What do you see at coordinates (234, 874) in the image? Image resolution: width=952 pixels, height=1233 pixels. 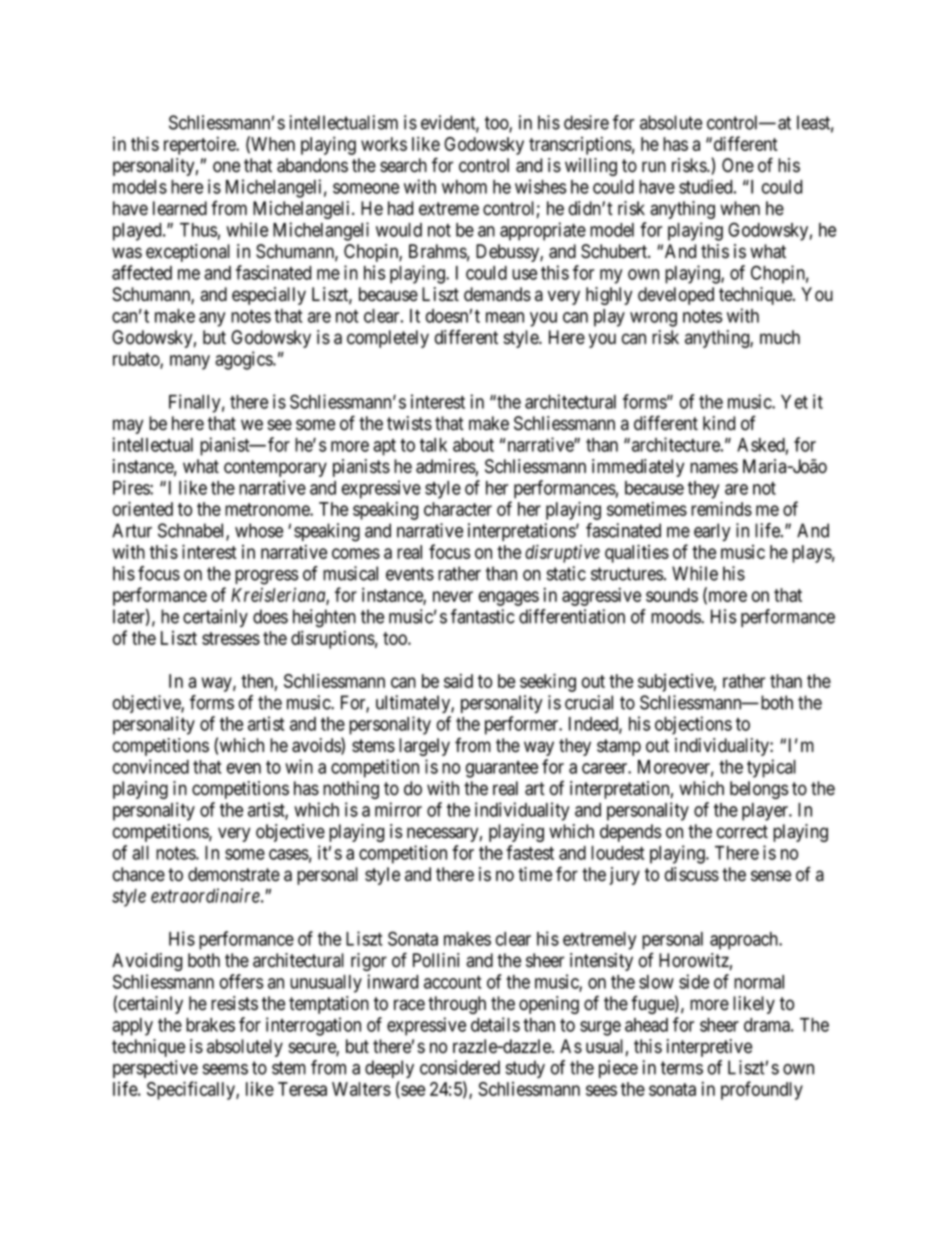 I see `demonstrate` at bounding box center [234, 874].
